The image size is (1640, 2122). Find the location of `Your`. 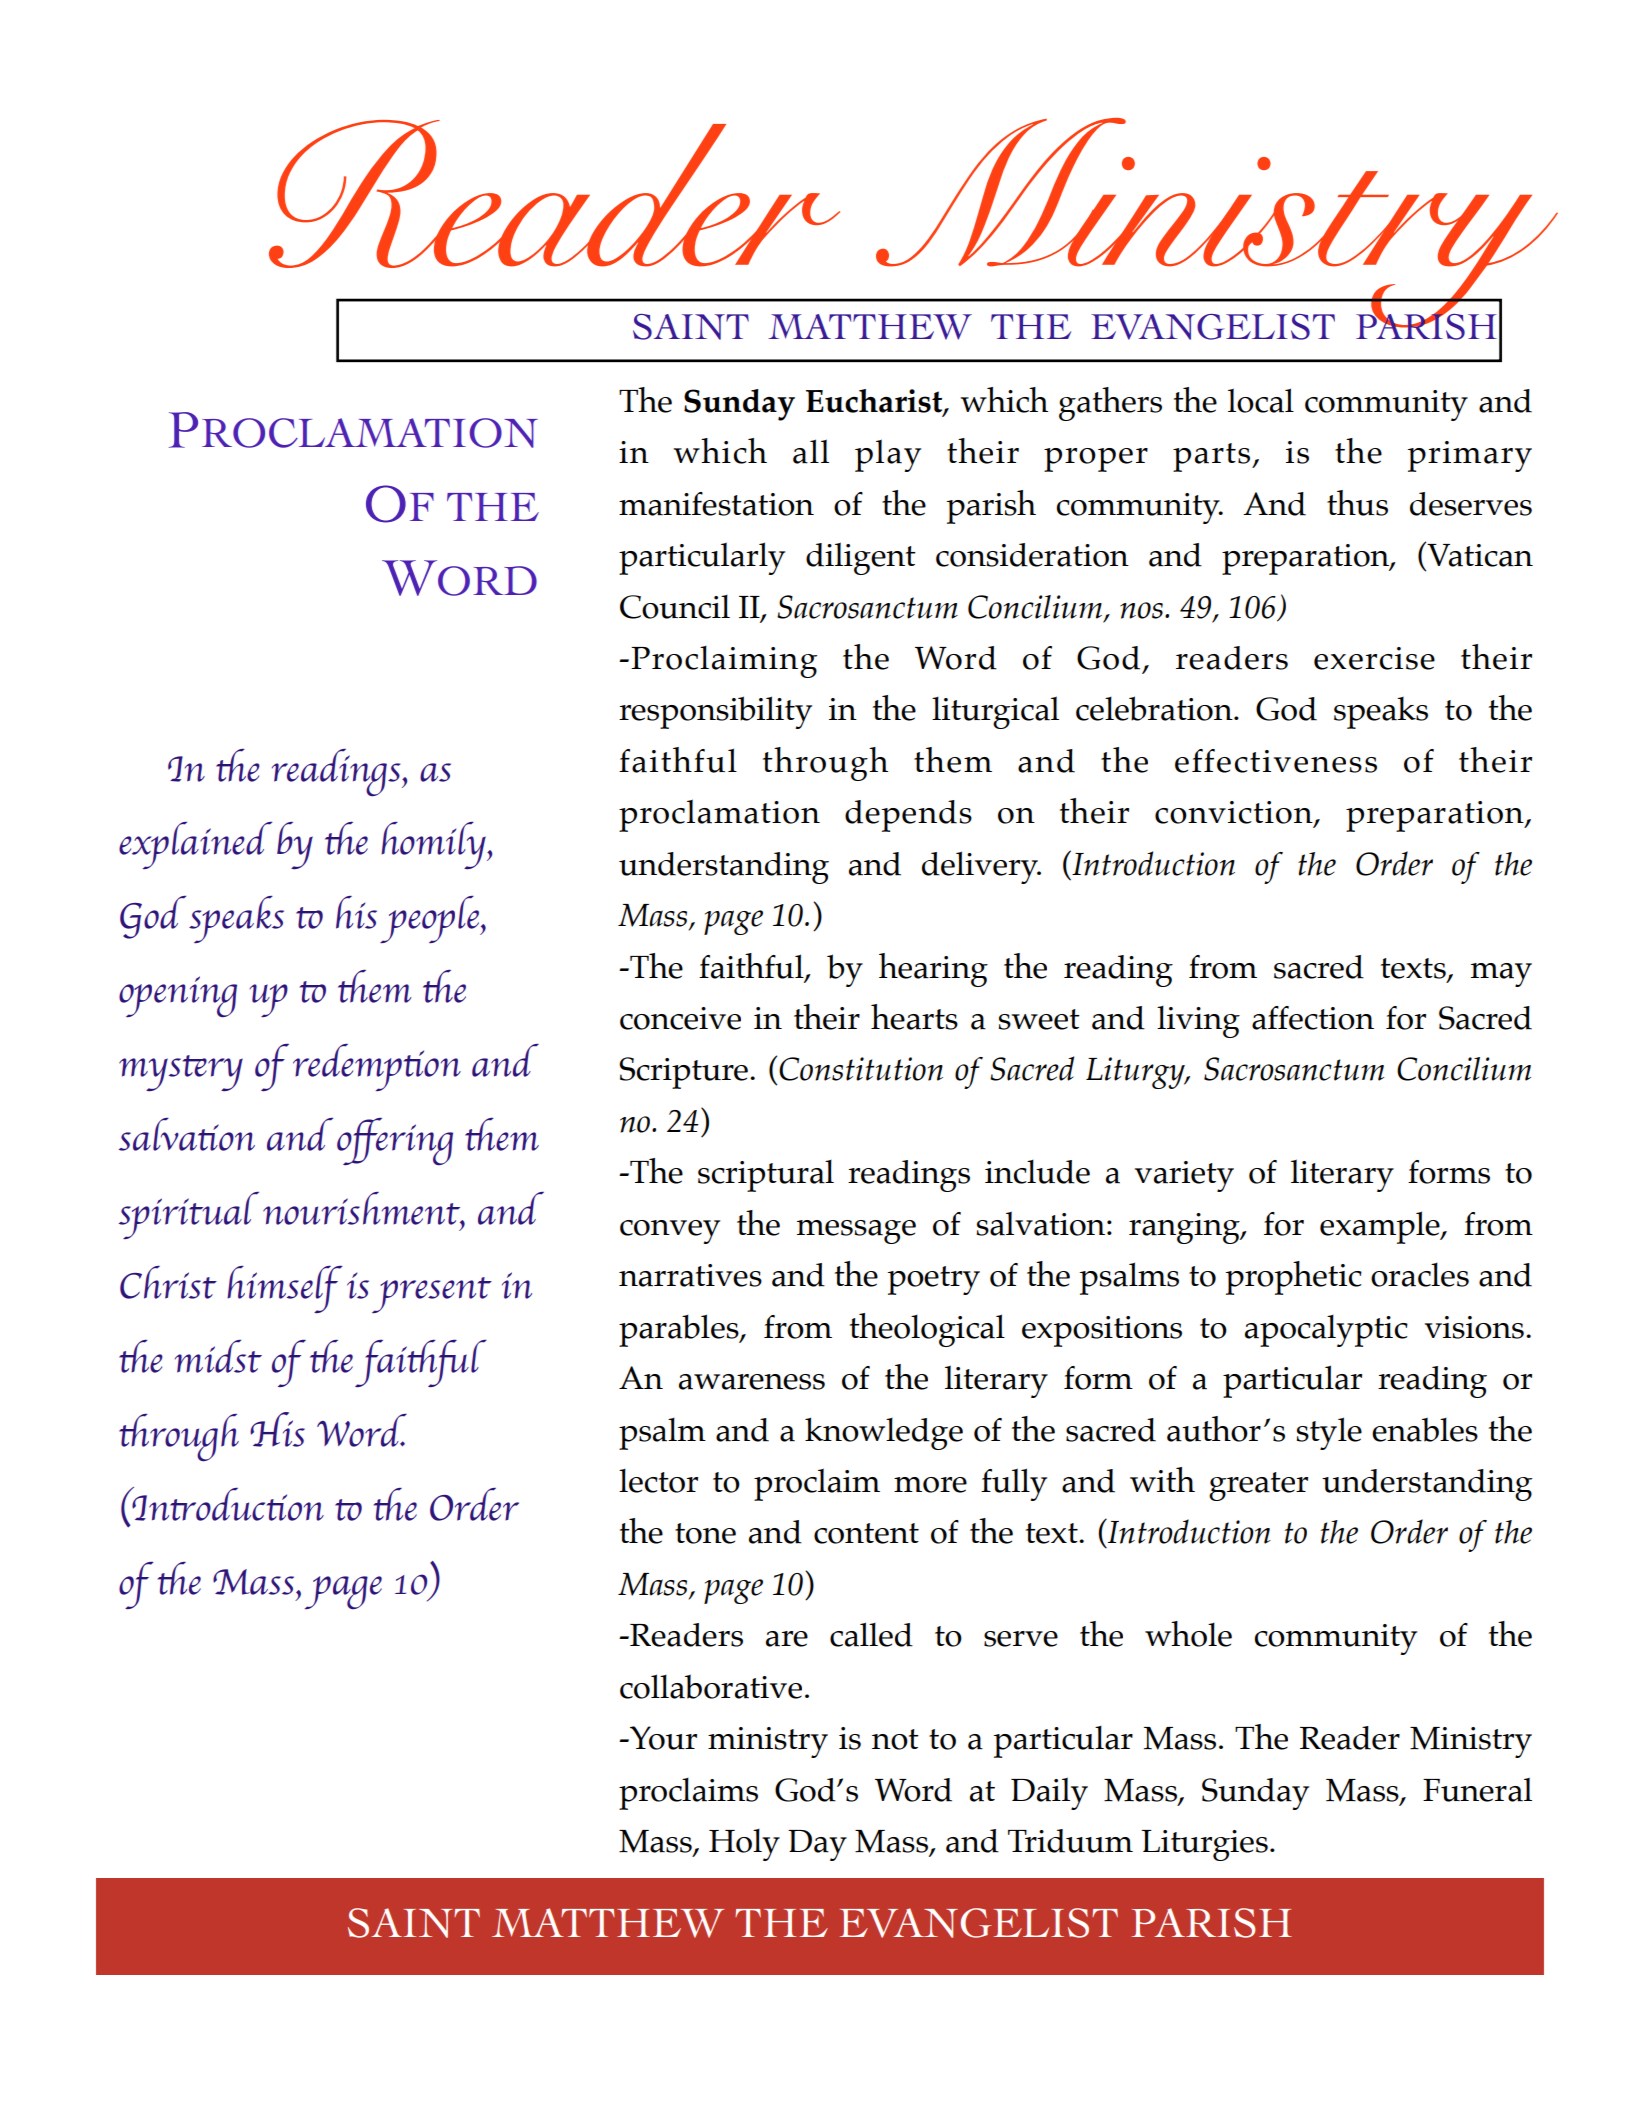

Your is located at coordinates (662, 1738).
